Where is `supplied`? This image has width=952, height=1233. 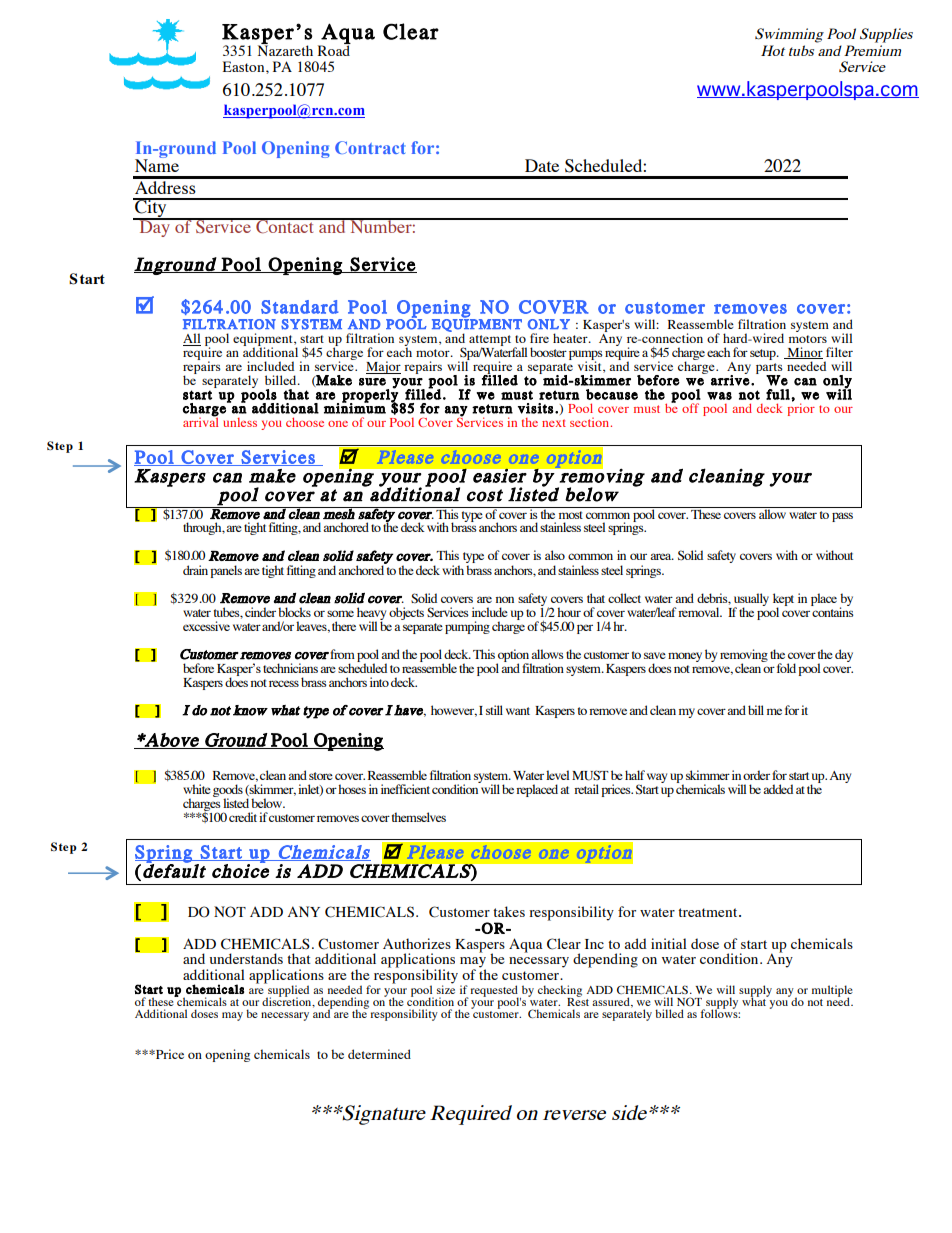
supplied is located at coordinates (287, 991).
